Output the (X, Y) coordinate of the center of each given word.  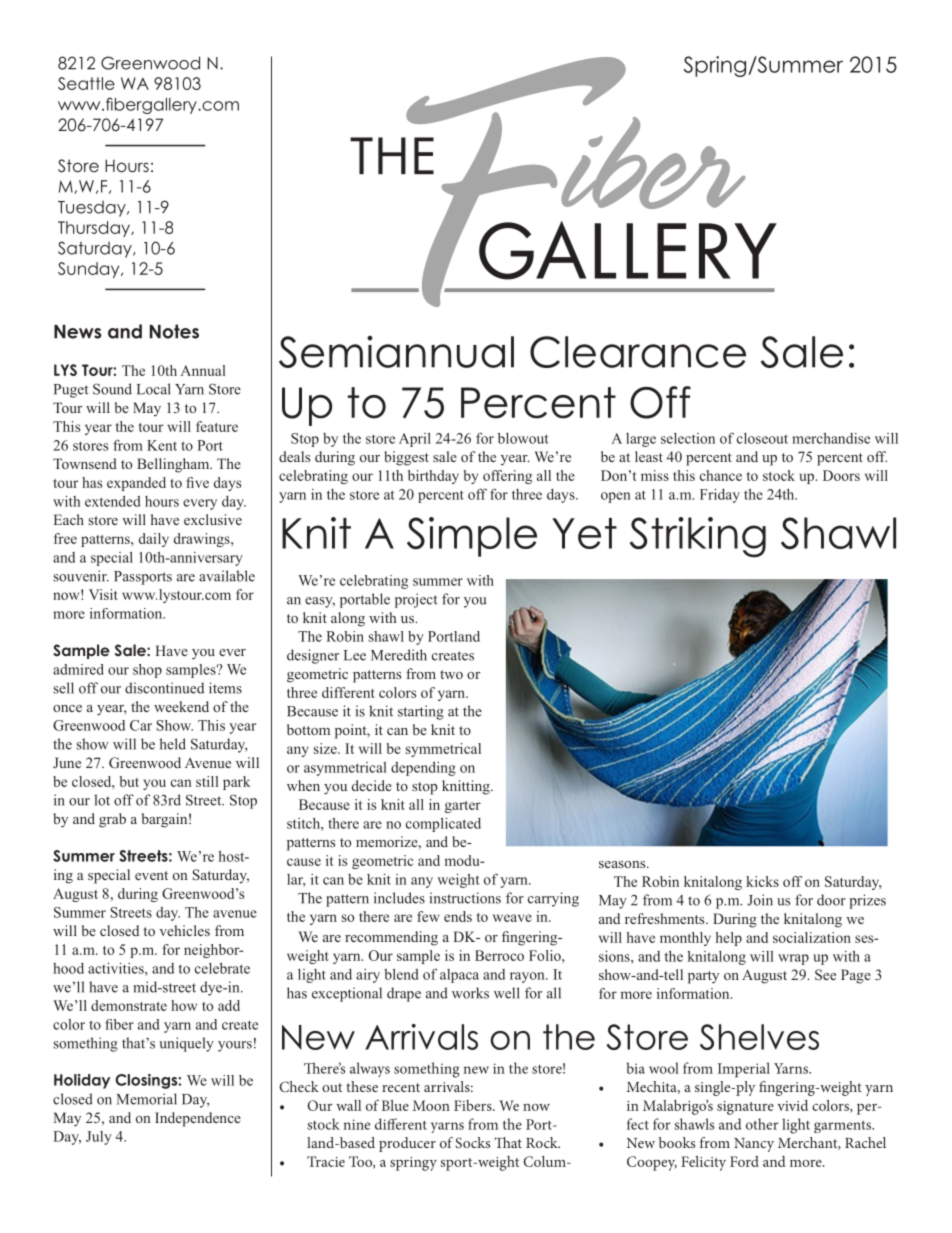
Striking (698, 537)
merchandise (831, 438)
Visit (103, 594)
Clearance (638, 352)
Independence (198, 1119)
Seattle (86, 83)
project (416, 600)
